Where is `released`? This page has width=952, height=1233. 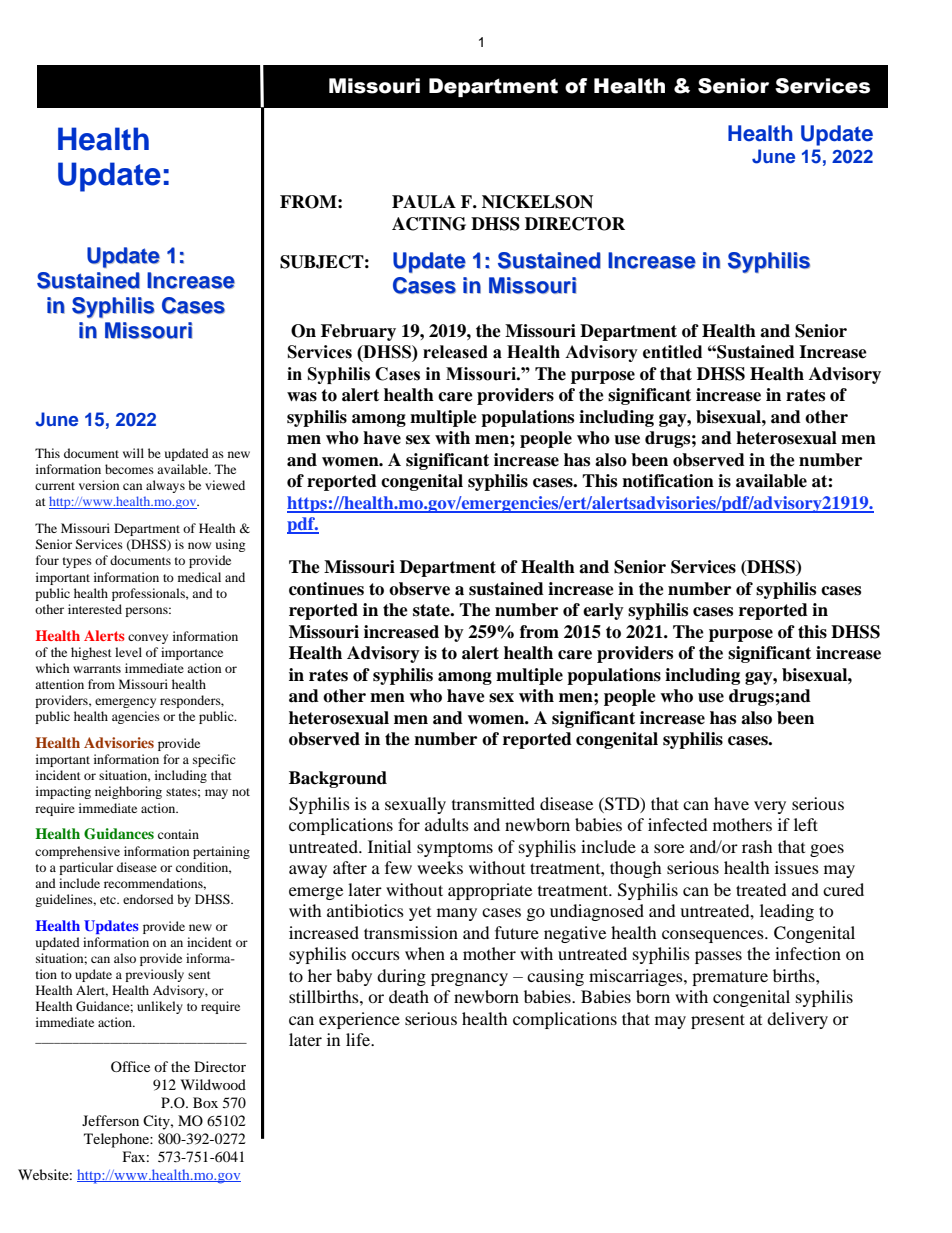 released is located at coordinates (455, 352).
